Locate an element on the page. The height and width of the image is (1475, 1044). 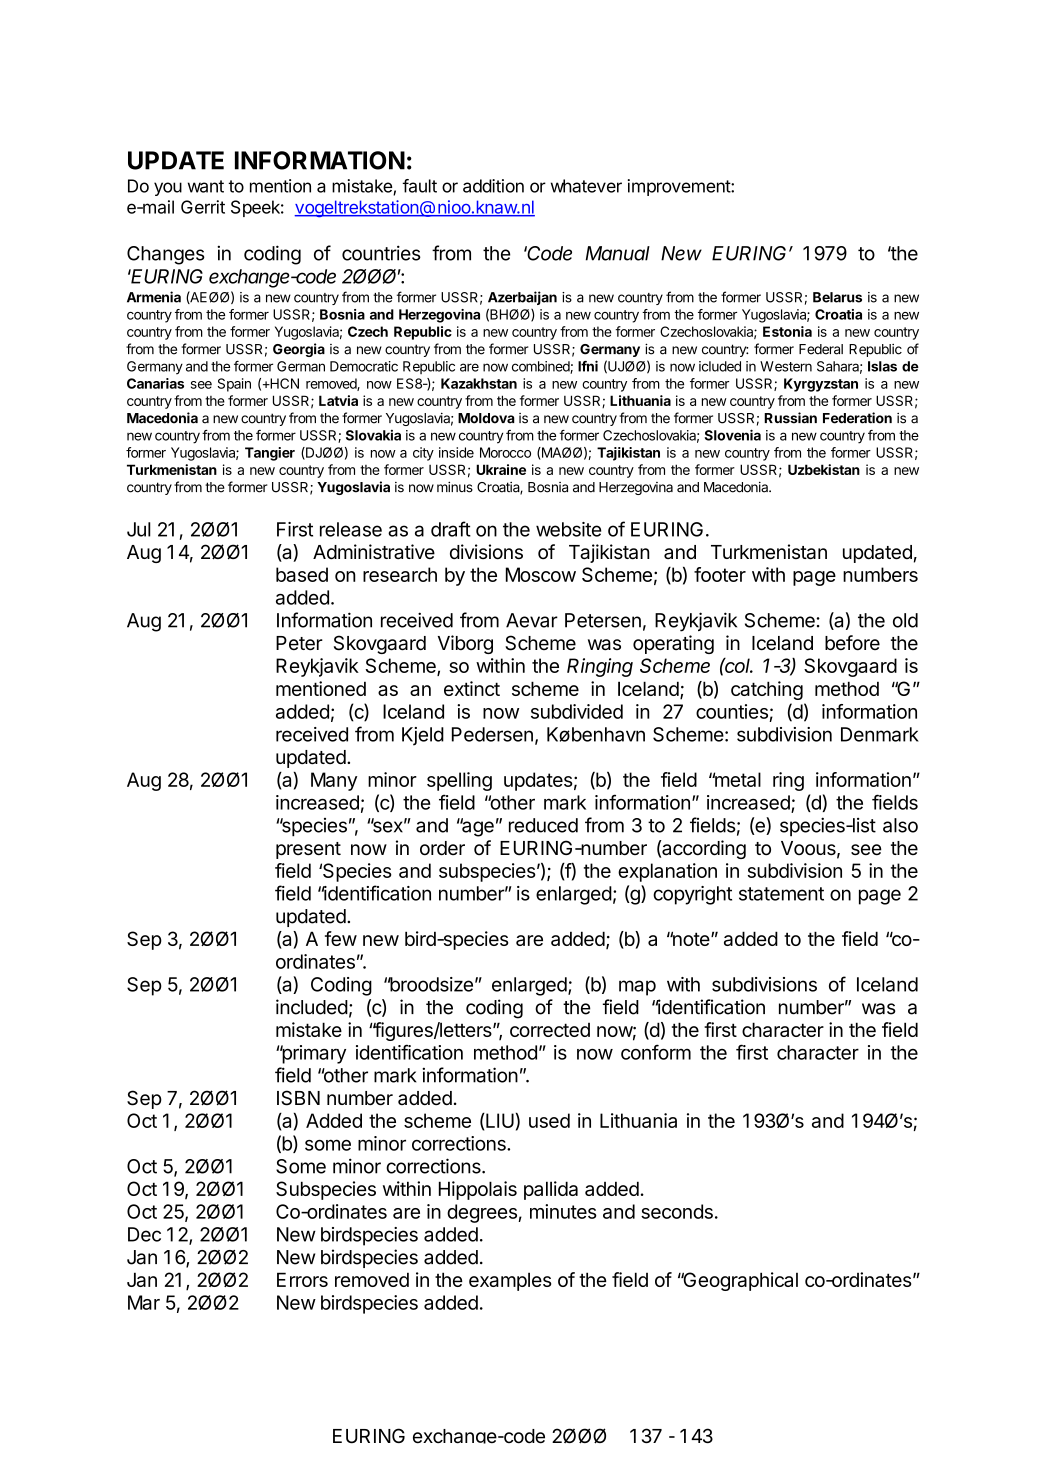
Errors is located at coordinates (302, 1279).
